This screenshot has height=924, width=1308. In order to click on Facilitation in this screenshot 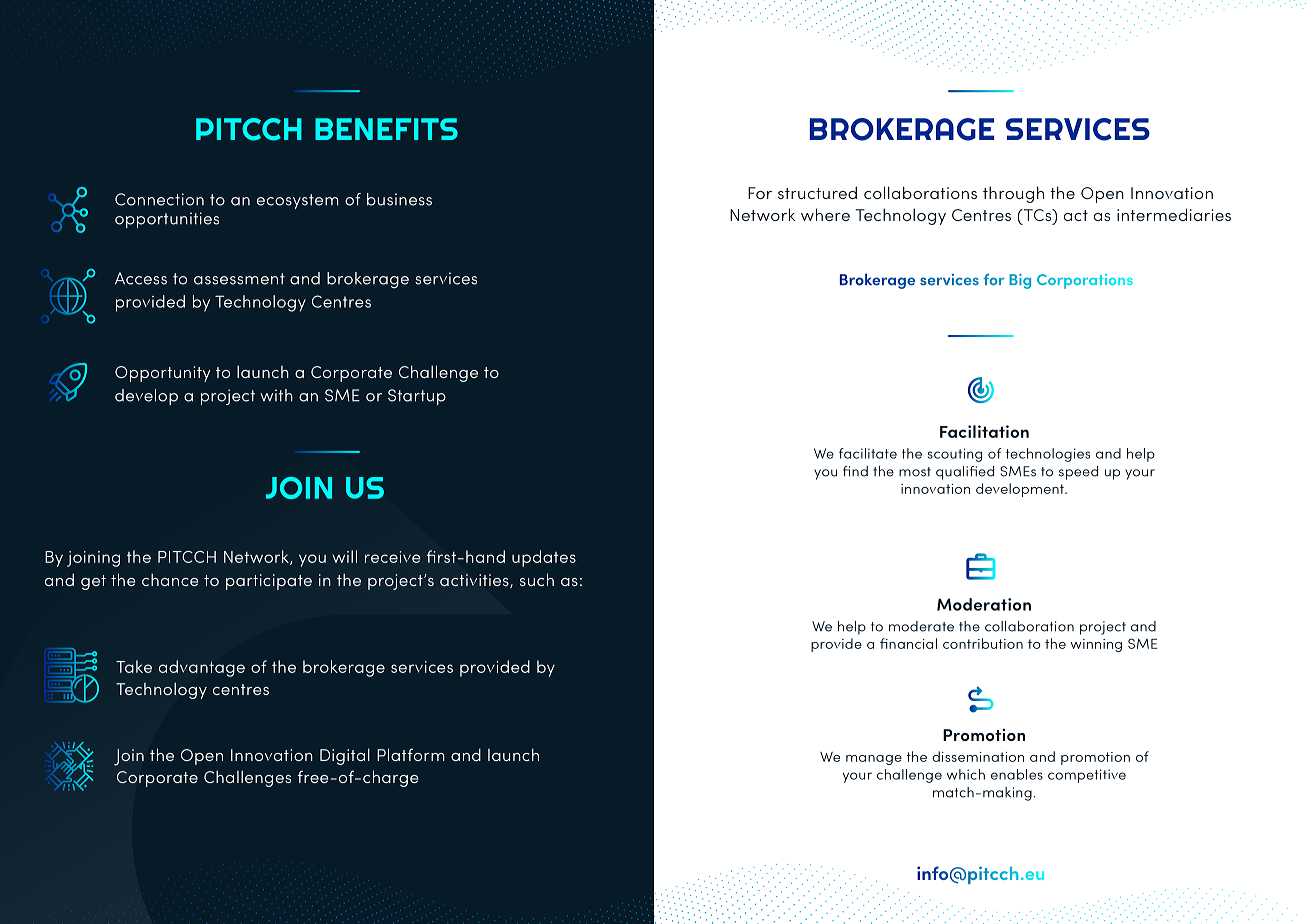, I will do `click(984, 431)`.
